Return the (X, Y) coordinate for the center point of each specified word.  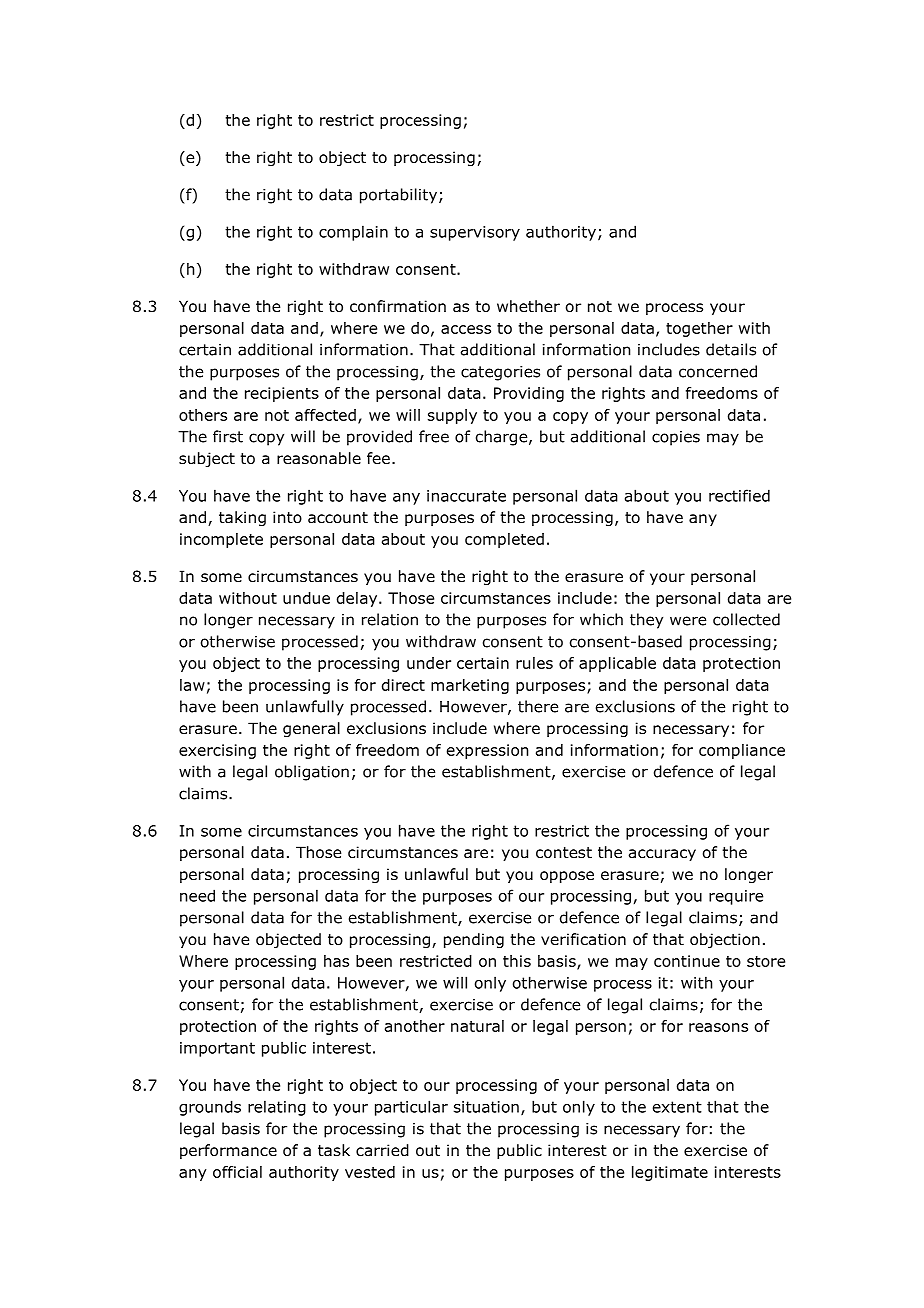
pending (474, 940)
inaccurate (466, 496)
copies (676, 438)
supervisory (475, 233)
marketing (470, 686)
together (699, 329)
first (228, 436)
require (736, 897)
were (688, 621)
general (311, 729)
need (197, 895)
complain (353, 233)
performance (228, 1151)
